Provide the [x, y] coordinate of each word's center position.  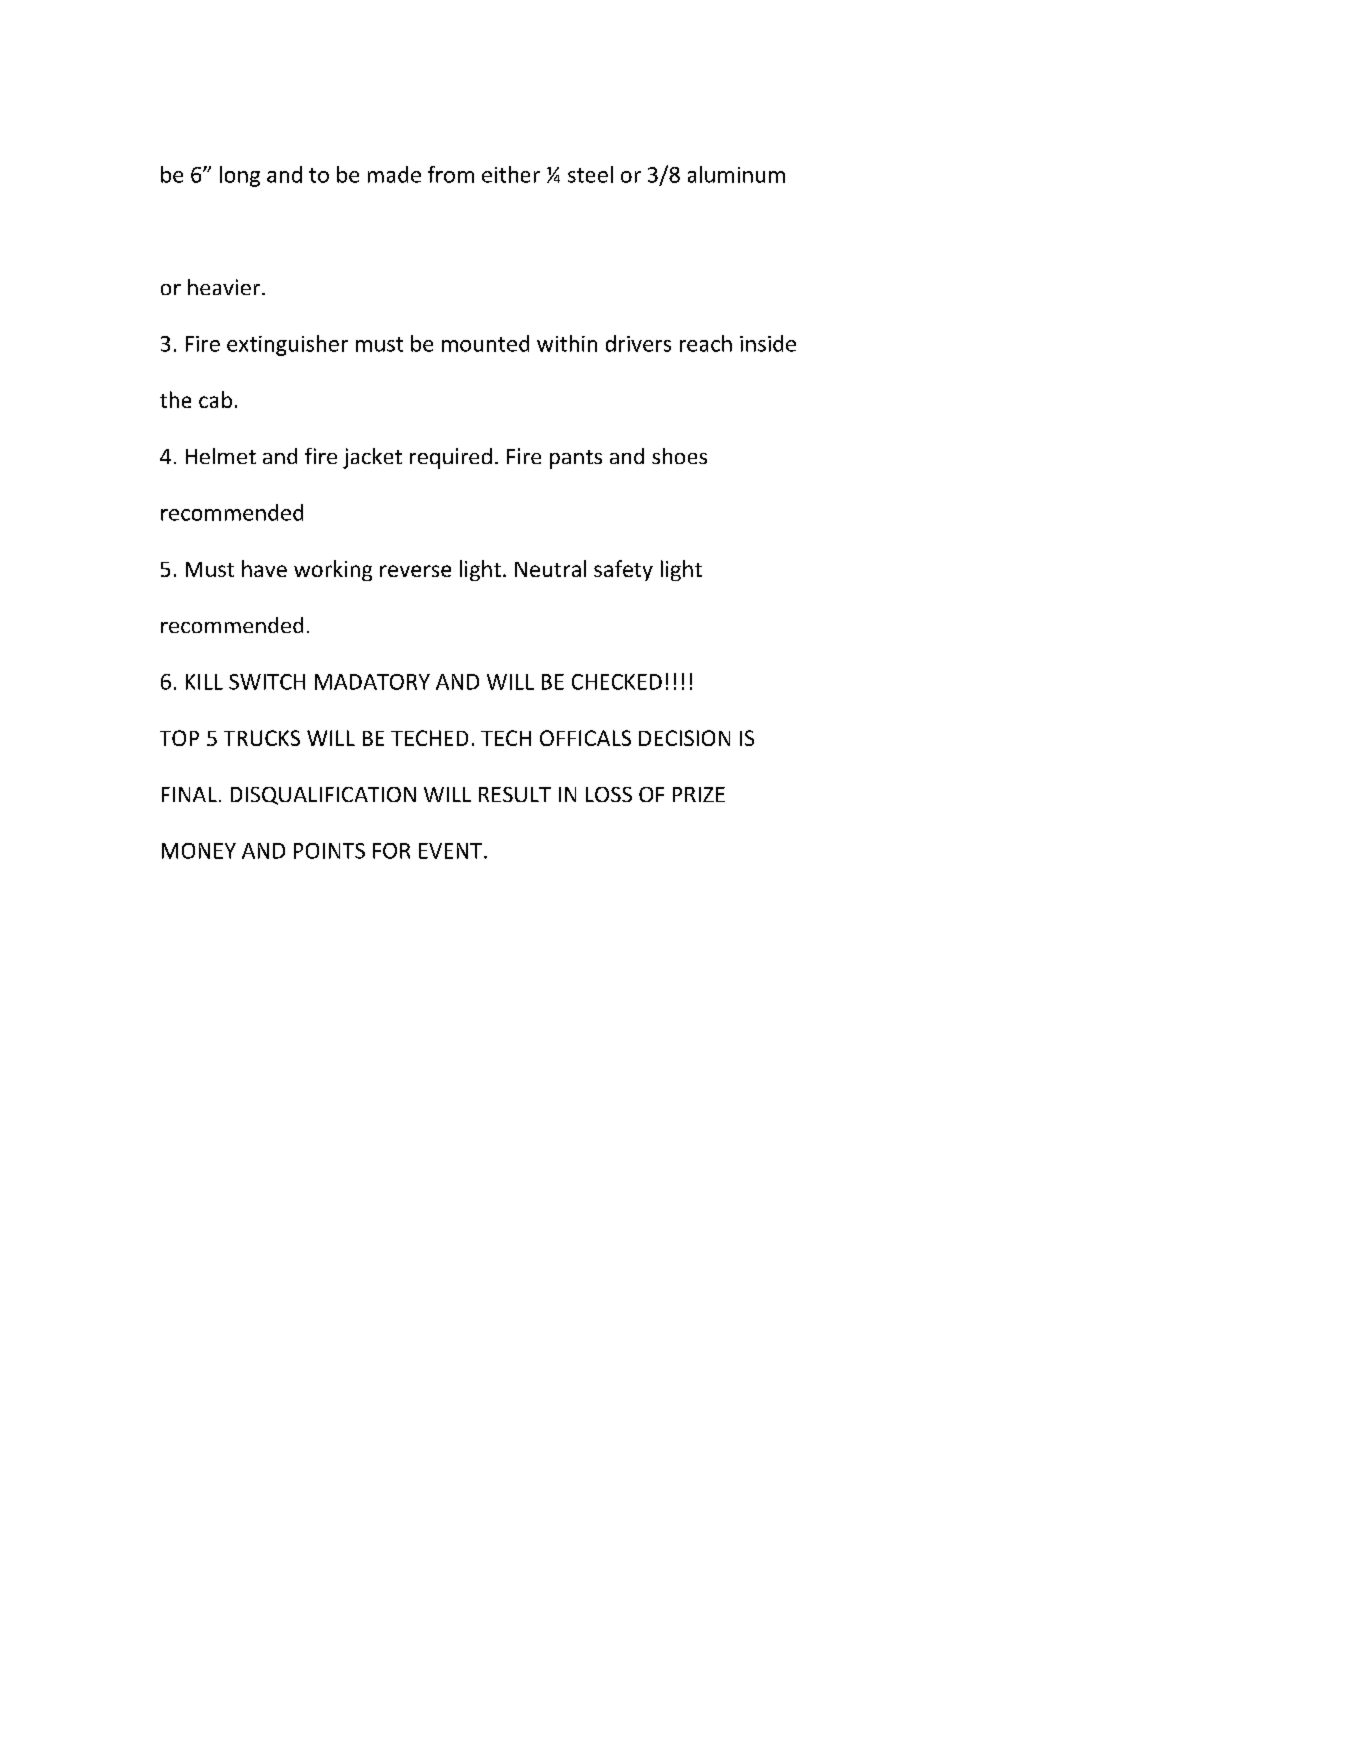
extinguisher [287, 345]
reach [706, 343]
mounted [485, 343]
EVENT [450, 851]
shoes [679, 456]
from [451, 174]
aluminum [736, 174]
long [240, 176]
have [264, 568]
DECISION [684, 738]
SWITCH [267, 682]
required [451, 458]
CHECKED [617, 682]
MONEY [199, 851]
